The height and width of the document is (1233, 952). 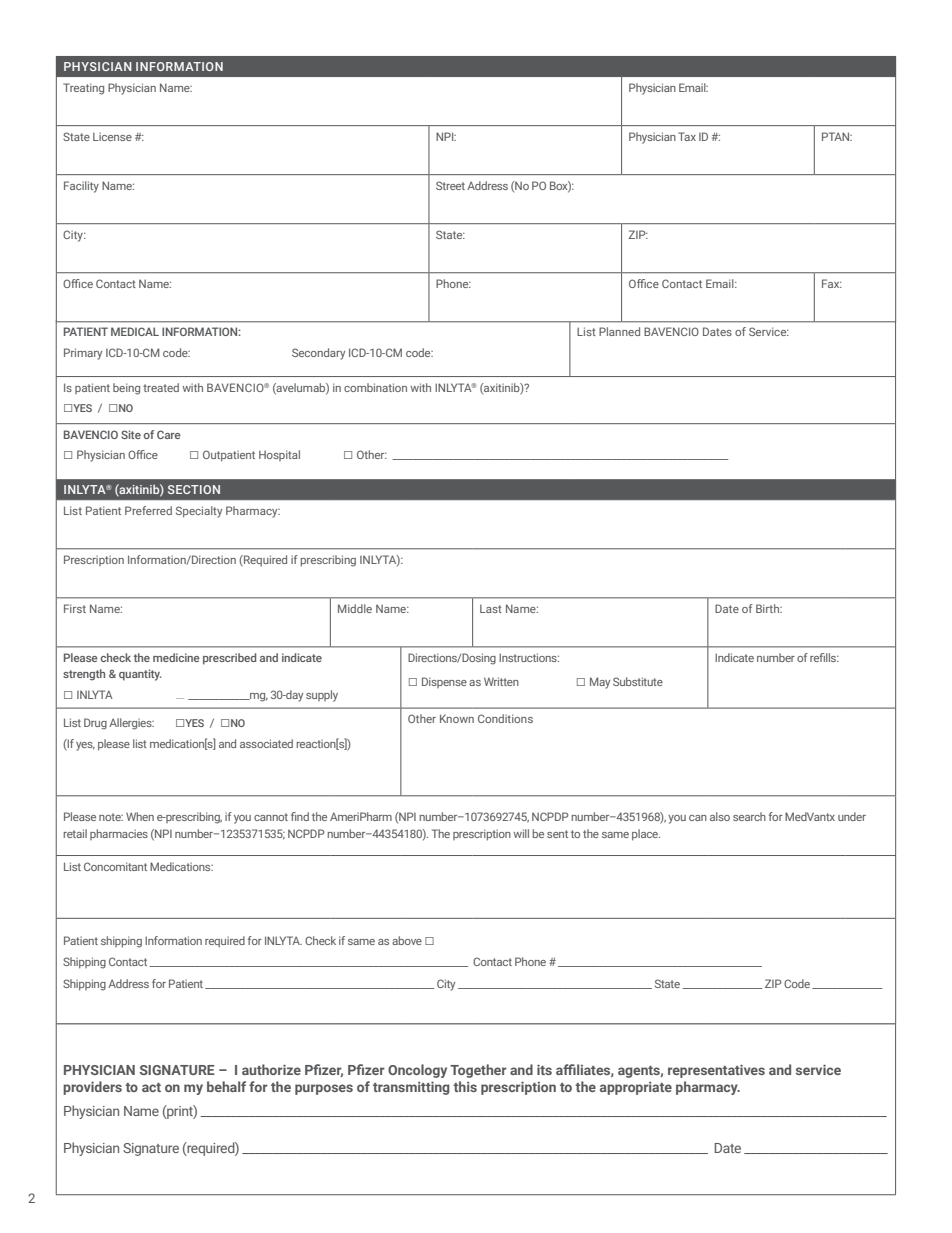 I want to click on License, so click(x=112, y=136).
